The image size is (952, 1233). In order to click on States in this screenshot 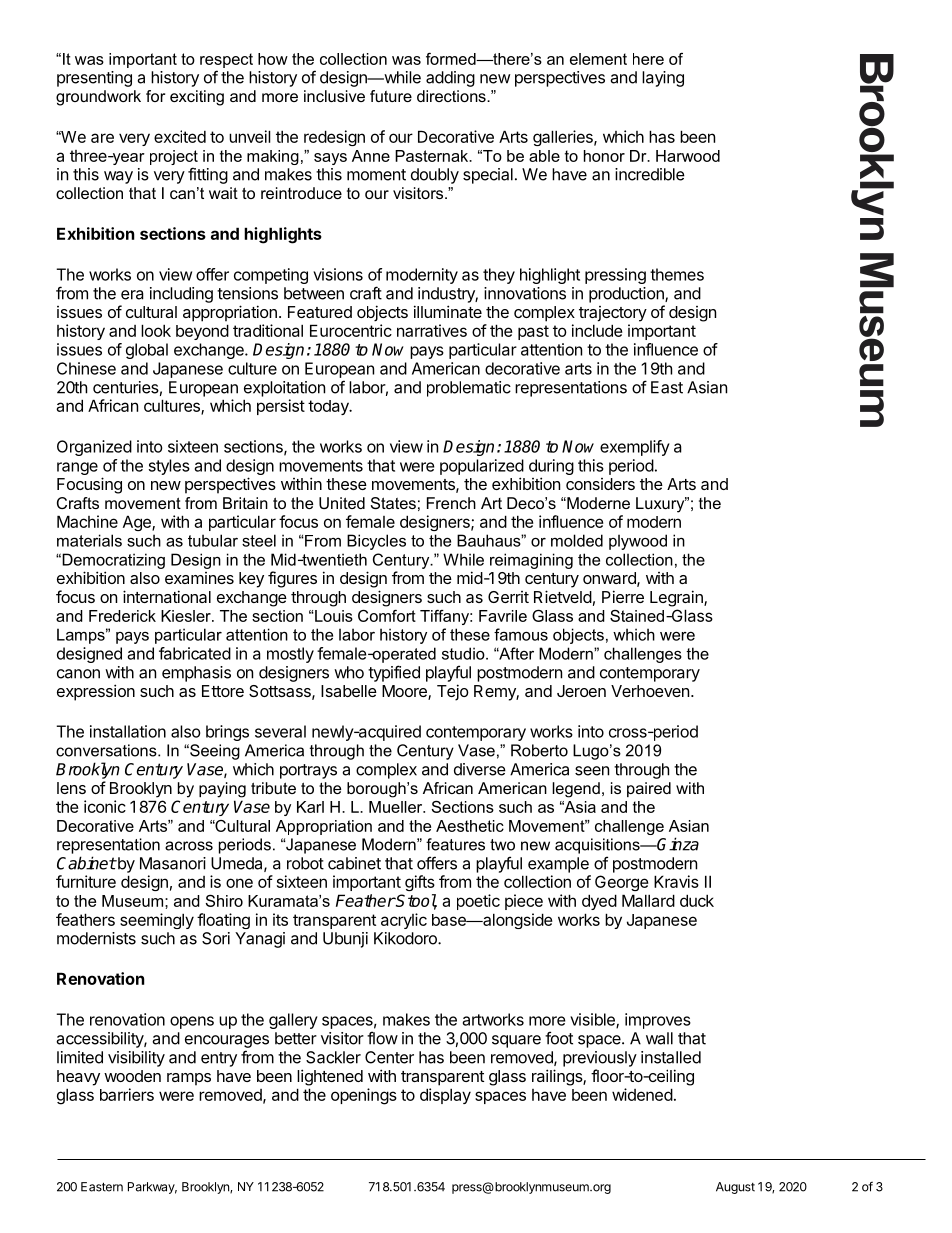, I will do `click(393, 503)`.
